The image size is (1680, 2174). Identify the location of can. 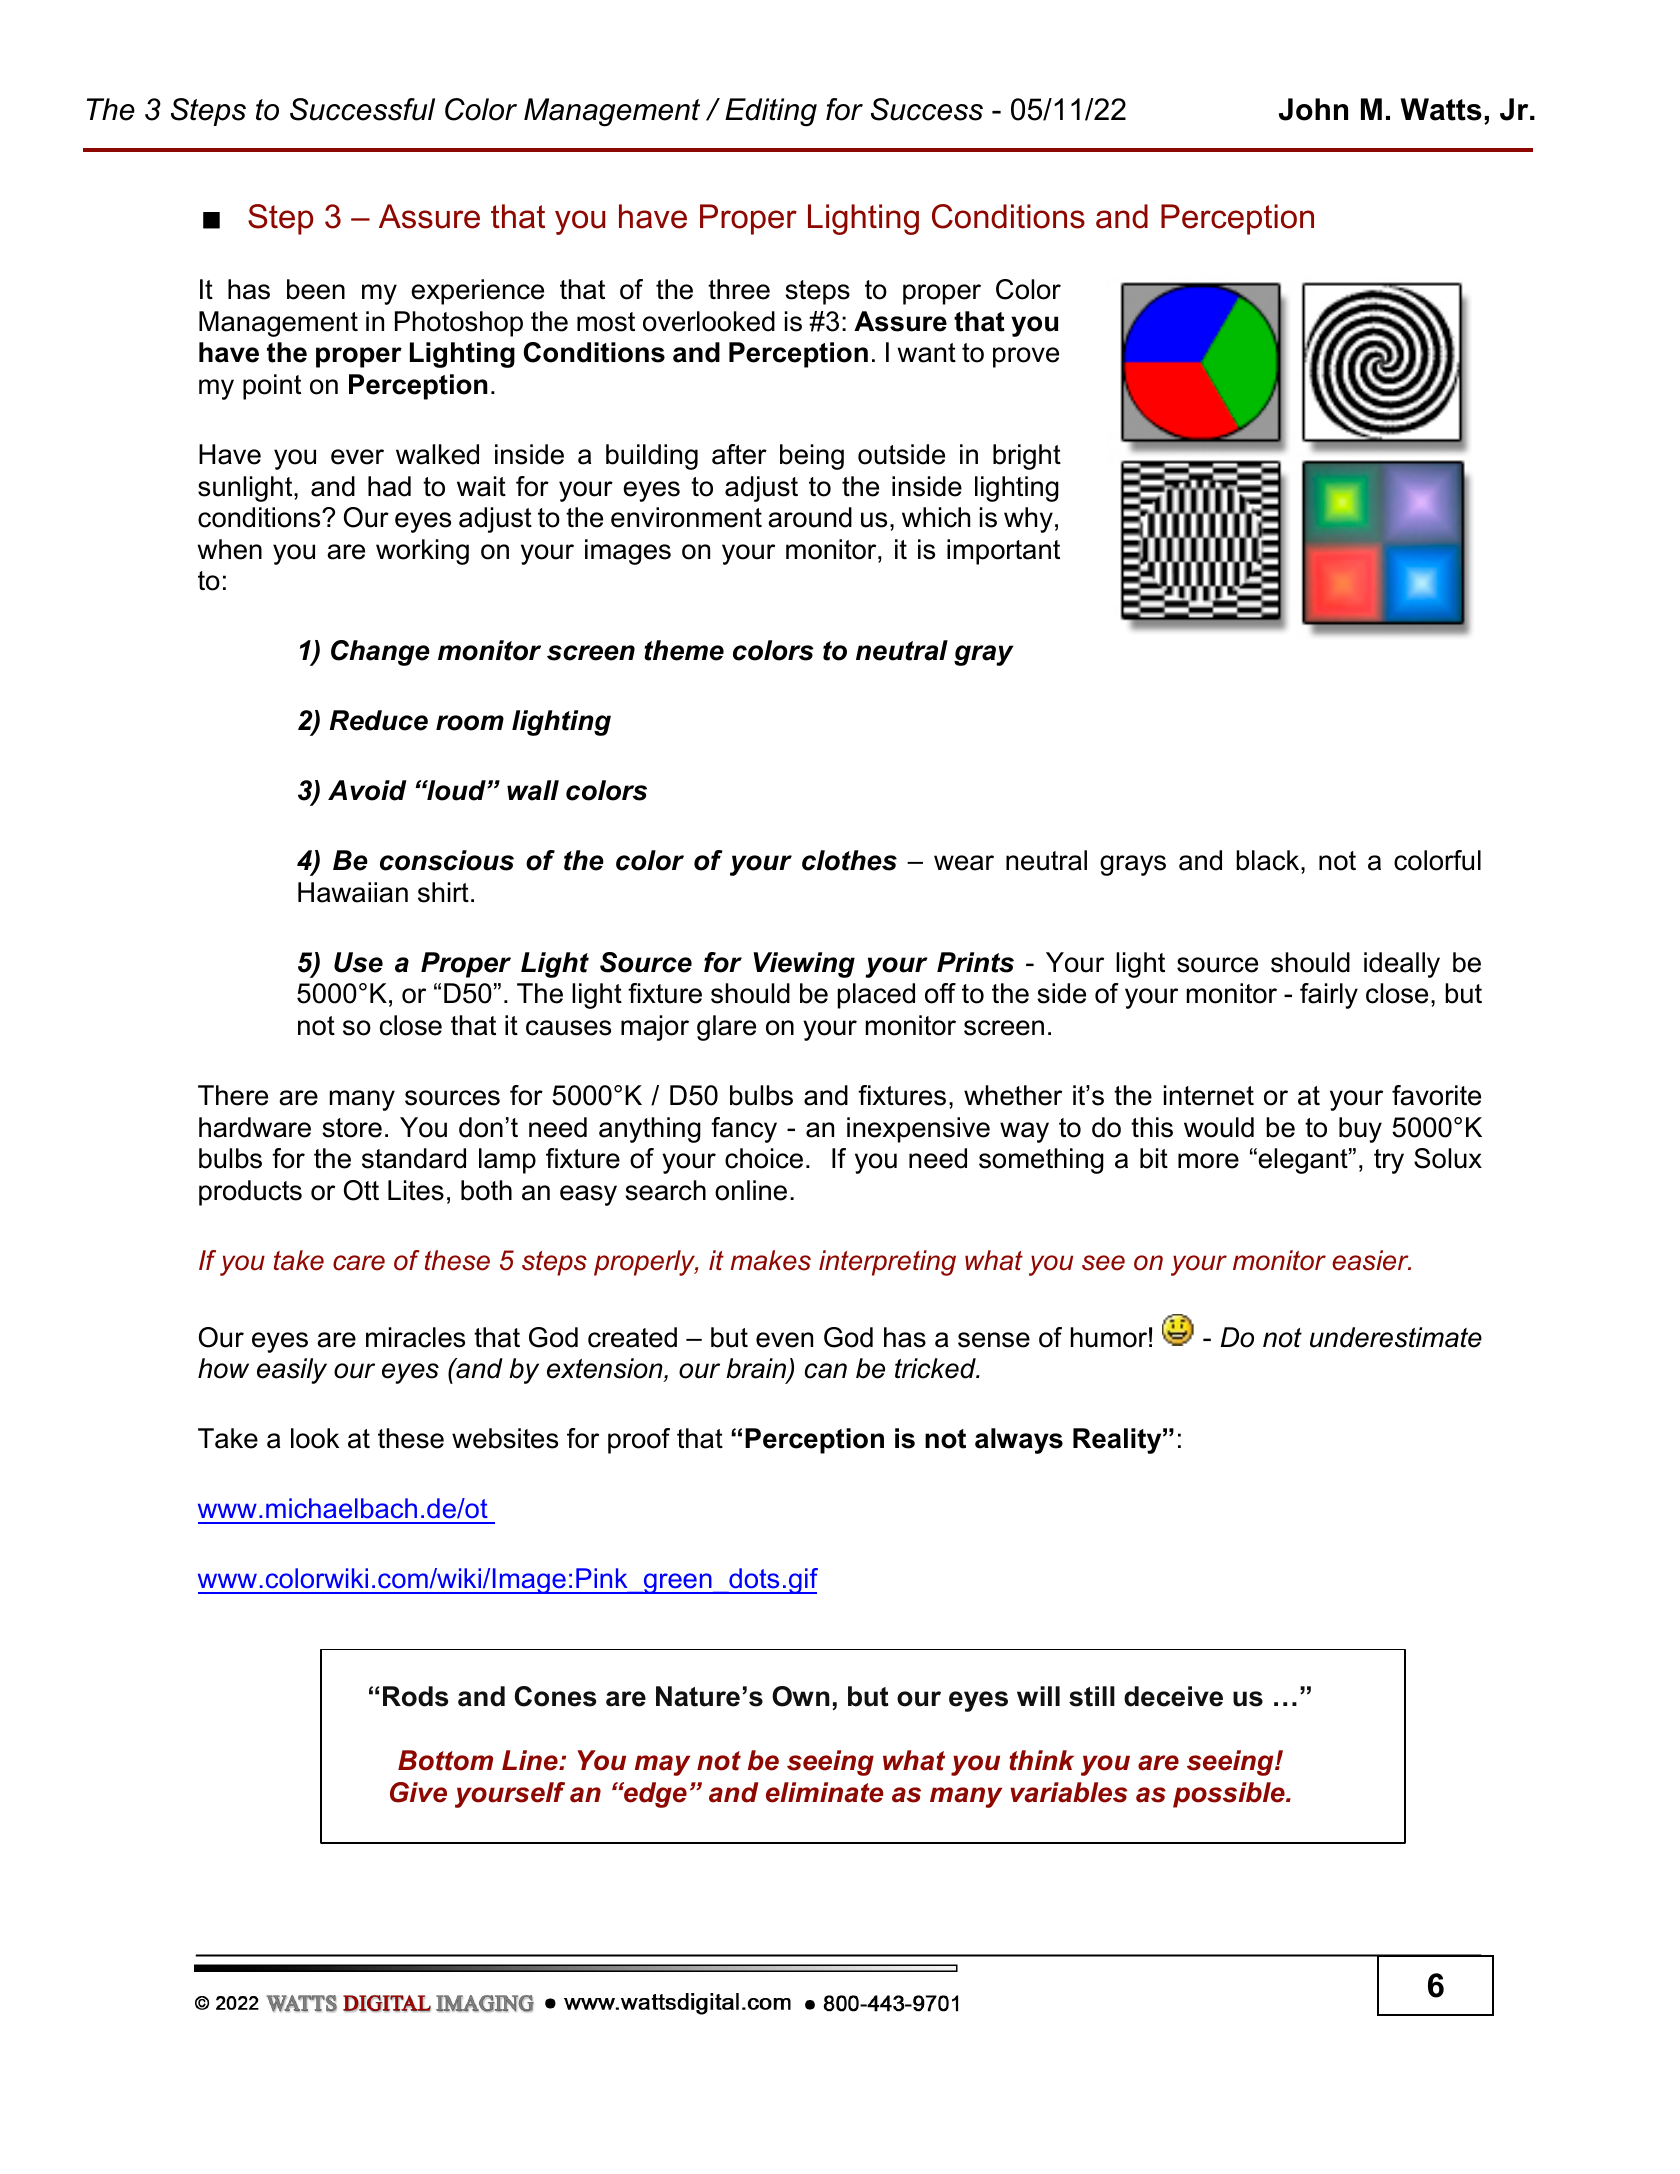
(826, 1371).
